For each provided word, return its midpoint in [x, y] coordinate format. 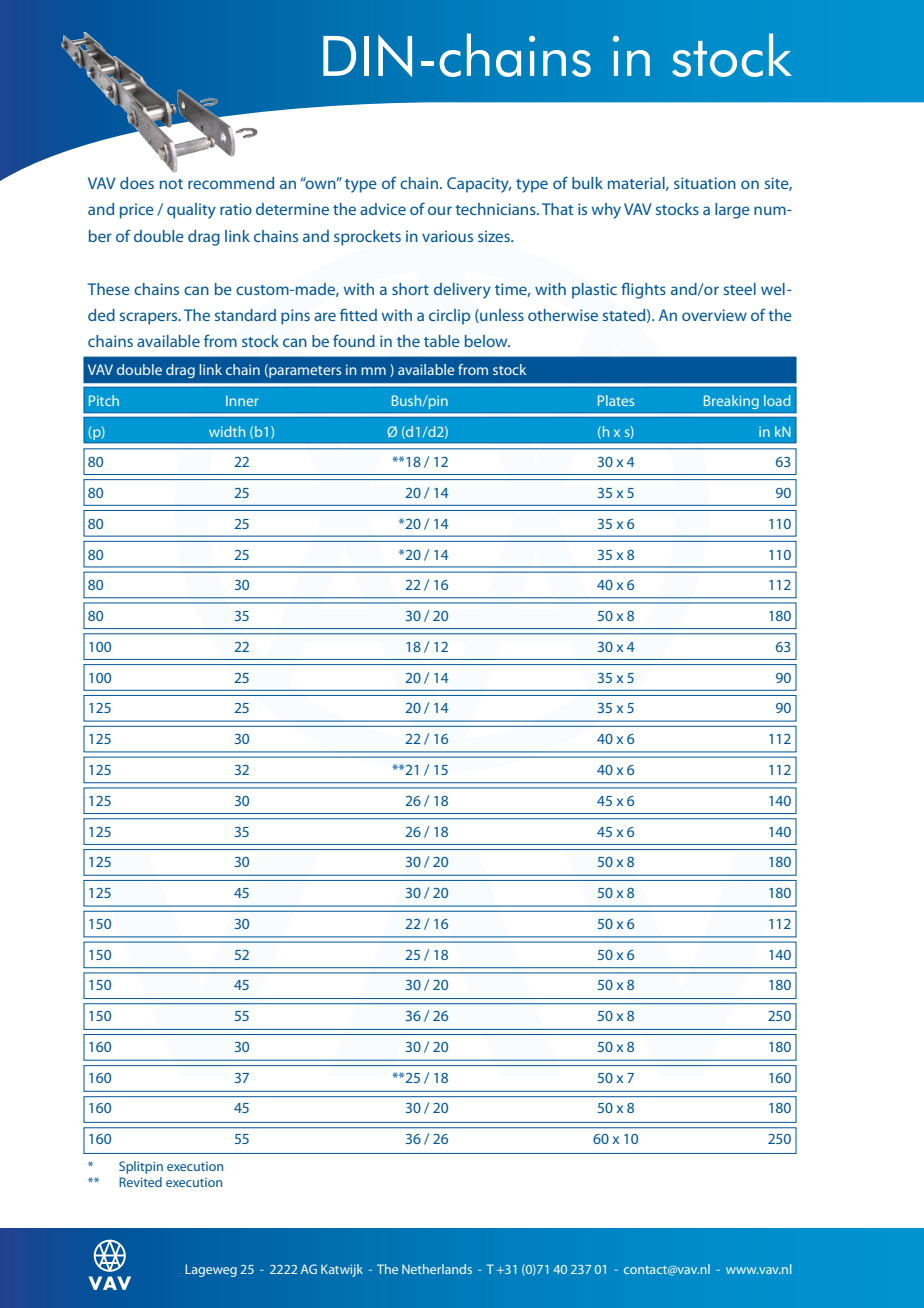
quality [191, 211]
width [227, 431]
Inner [242, 400]
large [732, 211]
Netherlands [437, 1269]
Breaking [731, 402]
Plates [616, 400]
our [440, 210]
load [777, 400]
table [442, 341]
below [487, 341]
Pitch [104, 400]
